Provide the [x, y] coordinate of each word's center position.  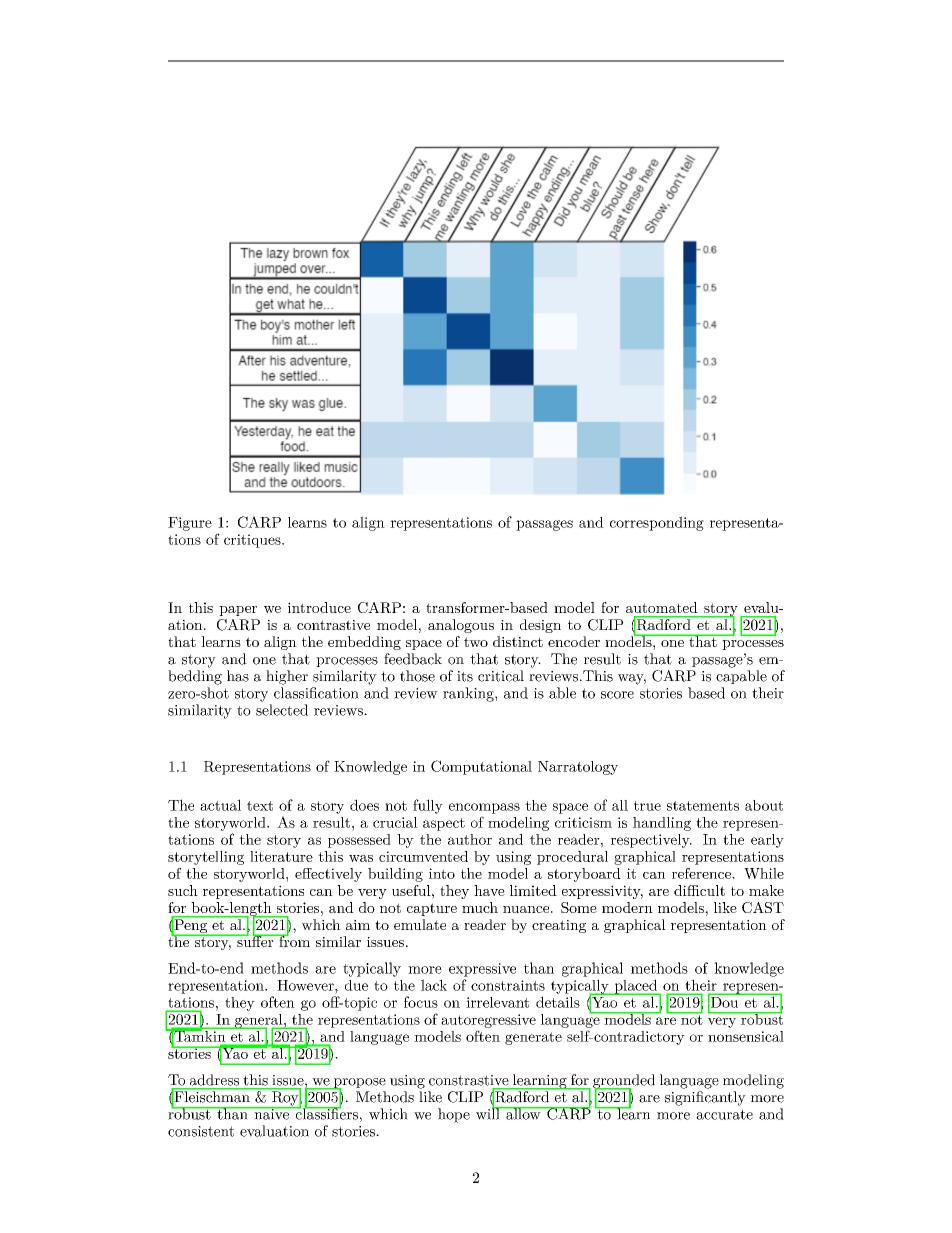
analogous [461, 626]
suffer [255, 940]
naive [271, 1113]
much [480, 907]
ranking [469, 694]
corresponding [657, 523]
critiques [253, 541]
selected [282, 710]
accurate [724, 1114]
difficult [699, 890]
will [489, 1113]
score [617, 695]
